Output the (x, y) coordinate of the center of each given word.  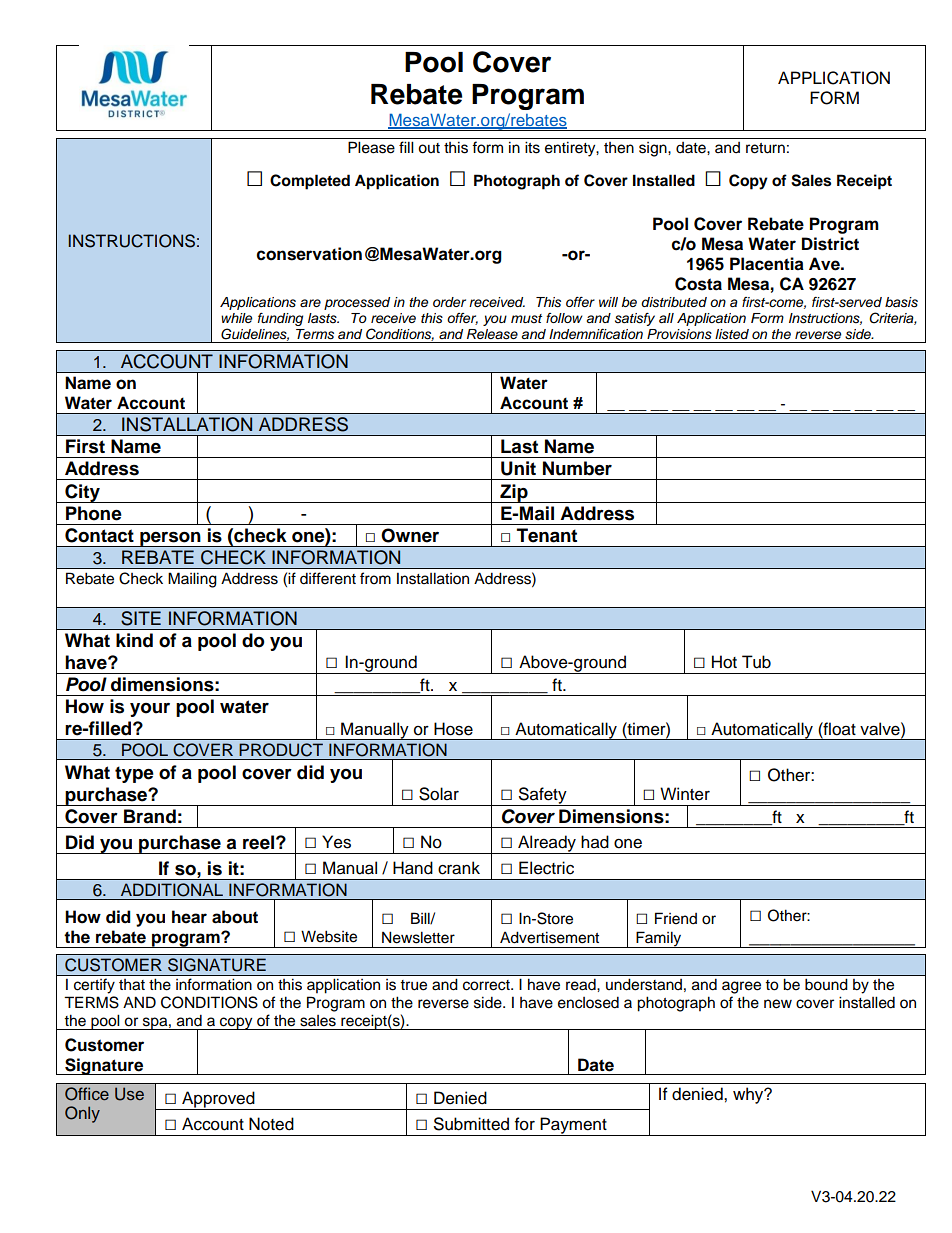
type (134, 774)
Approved (218, 1100)
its (532, 147)
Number (577, 468)
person (170, 539)
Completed (310, 182)
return (765, 148)
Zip (514, 493)
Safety (543, 796)
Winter (685, 794)
